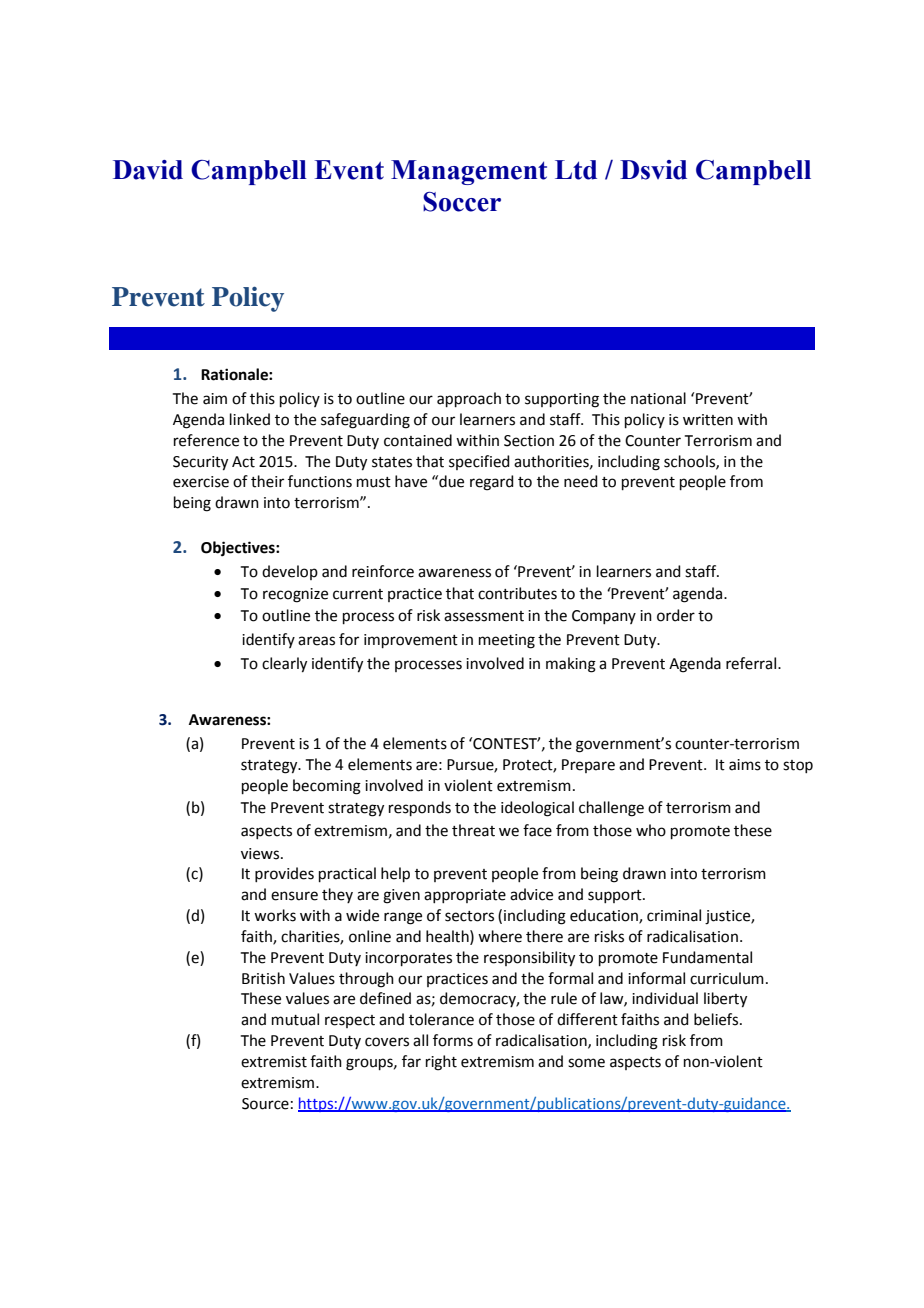  What do you see at coordinates (148, 170) in the screenshot?
I see `David` at bounding box center [148, 170].
